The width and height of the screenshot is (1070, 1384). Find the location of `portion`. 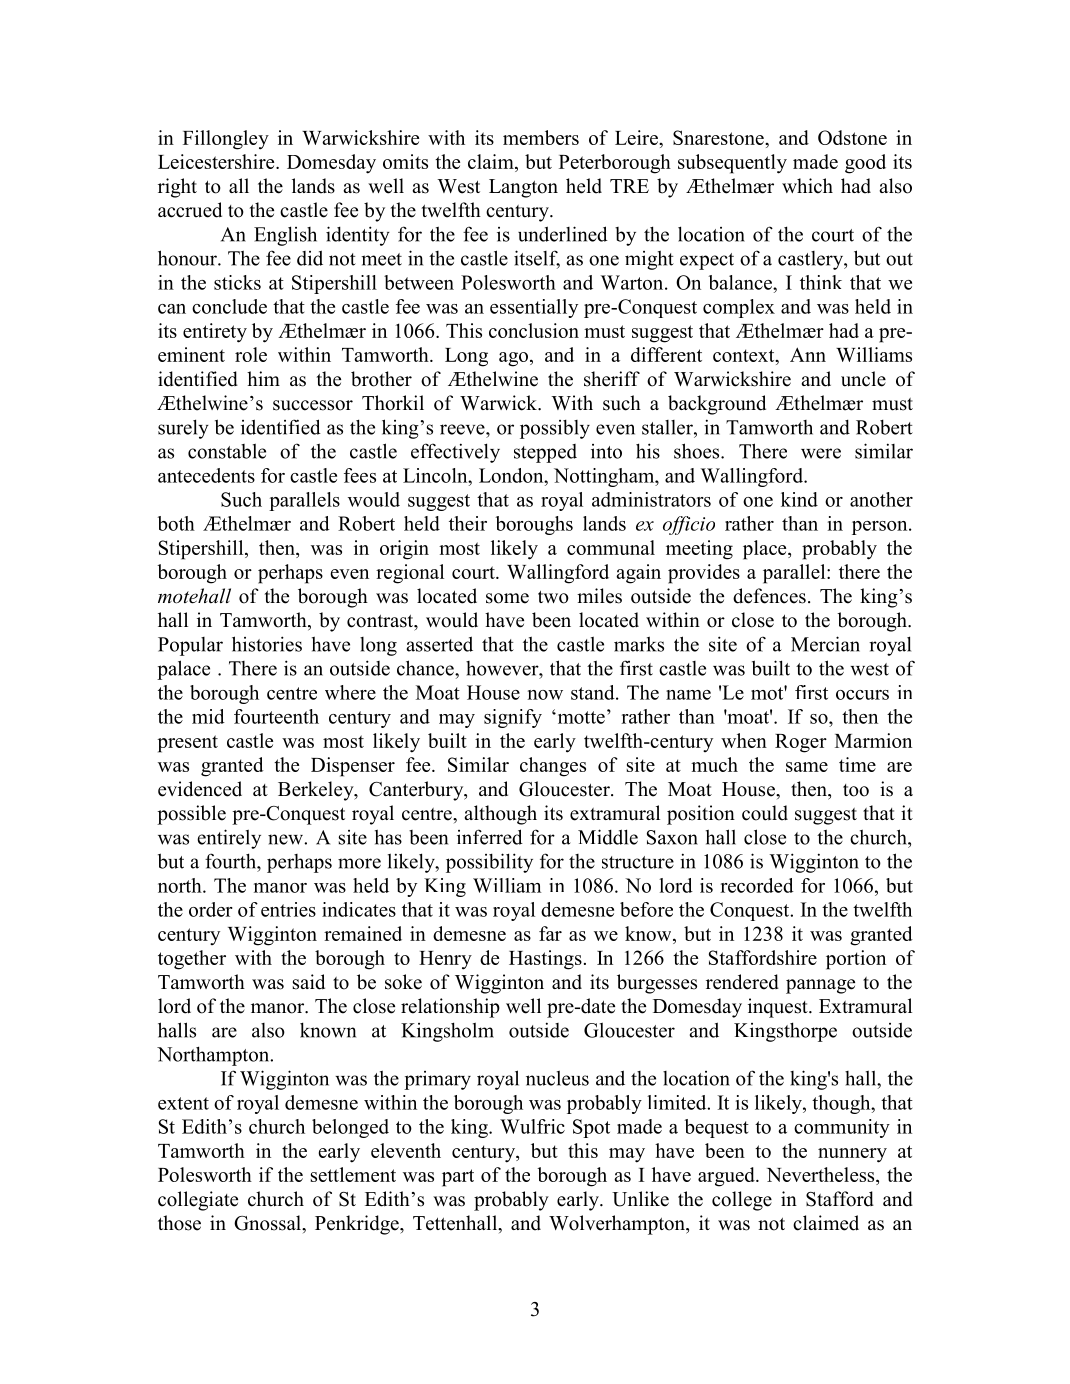

portion is located at coordinates (856, 960).
